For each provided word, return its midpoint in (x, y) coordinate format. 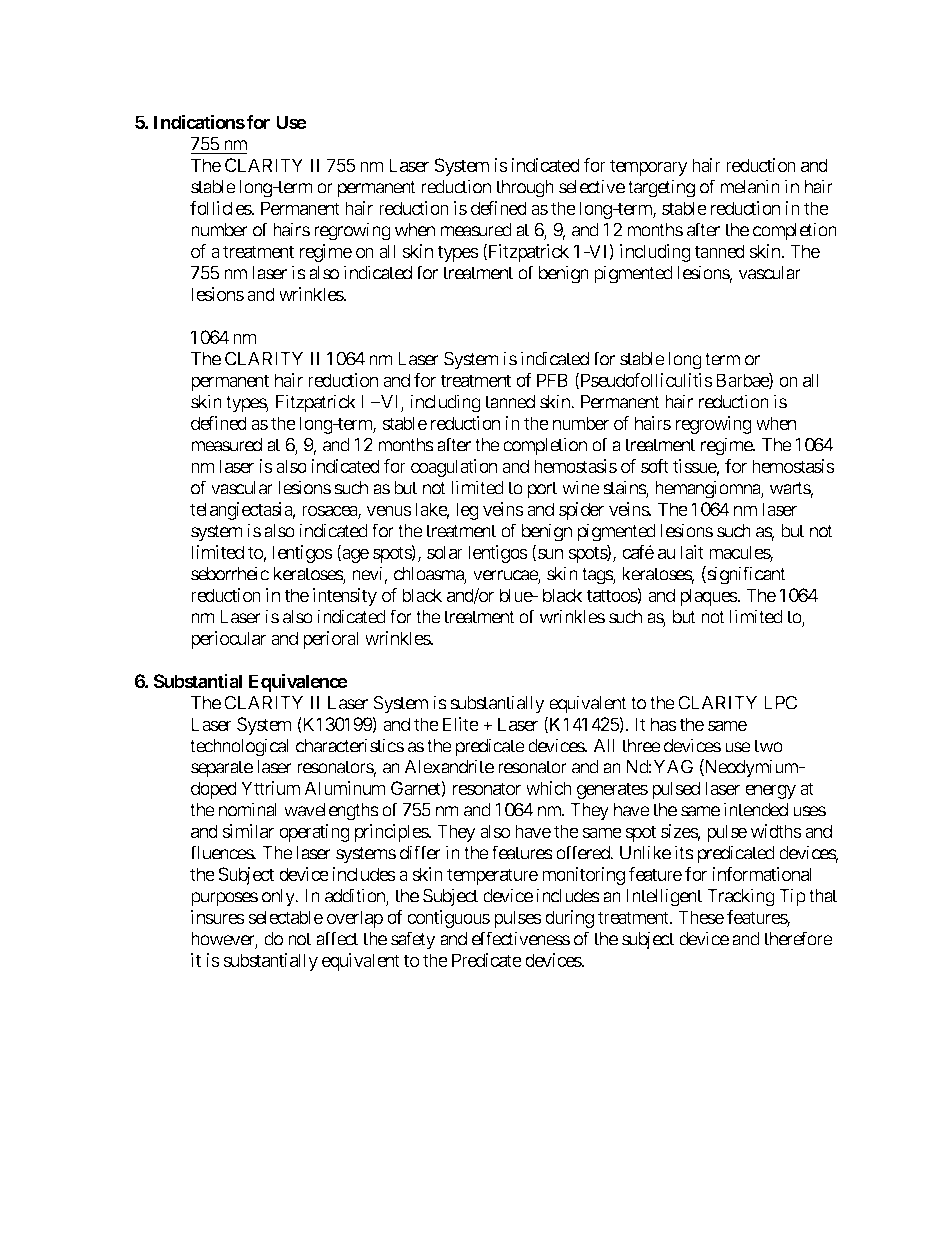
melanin (750, 186)
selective (592, 186)
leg (467, 511)
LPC (780, 702)
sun (549, 555)
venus (389, 510)
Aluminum (345, 788)
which (549, 788)
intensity (345, 597)
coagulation (454, 468)
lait (692, 552)
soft (655, 466)
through (524, 189)
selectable (285, 917)
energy (770, 791)
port (542, 490)
